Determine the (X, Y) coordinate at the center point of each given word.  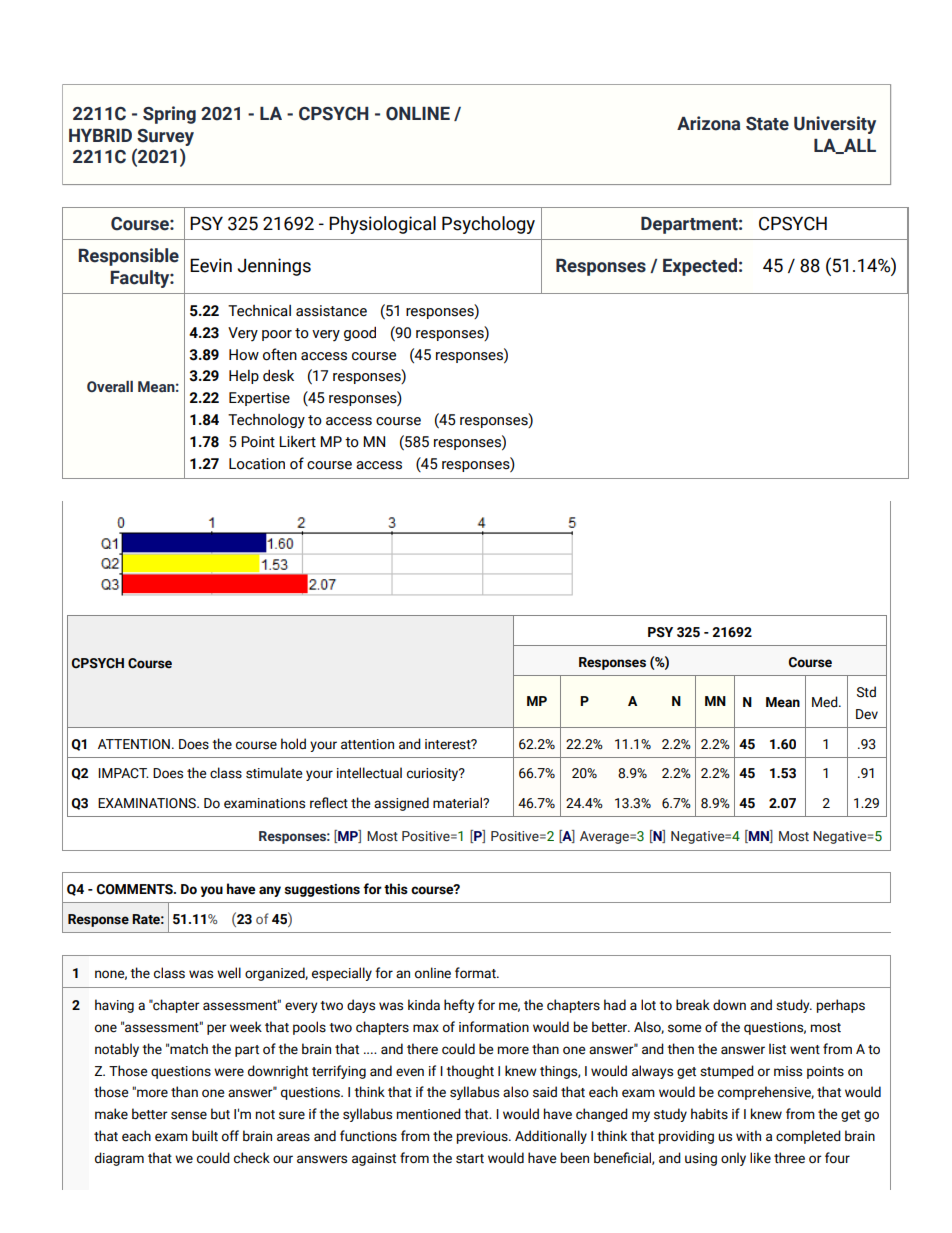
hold (293, 744)
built (205, 1136)
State (767, 124)
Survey (165, 137)
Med (826, 701)
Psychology (488, 225)
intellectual (369, 773)
